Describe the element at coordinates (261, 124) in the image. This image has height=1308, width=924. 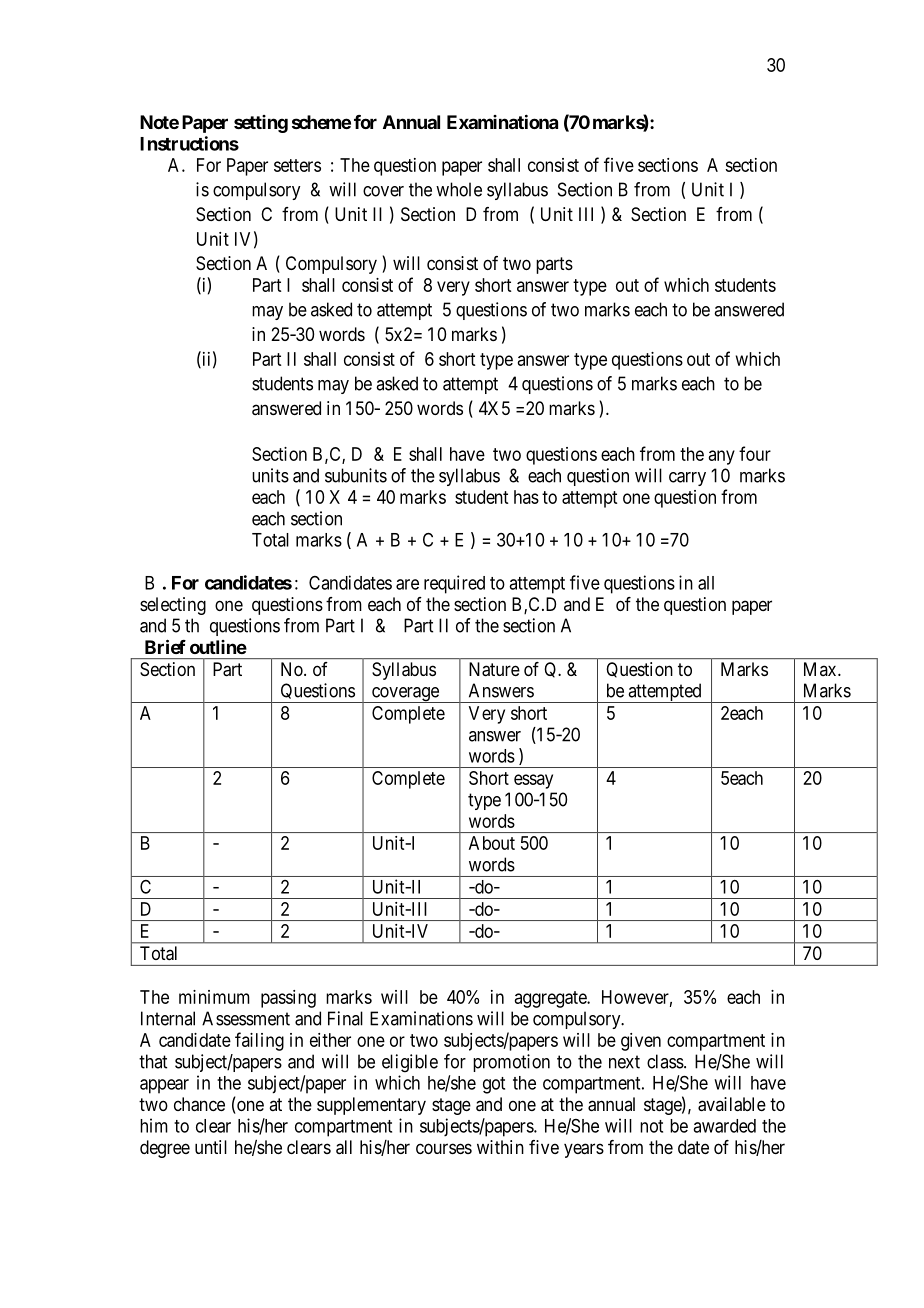
I see `setting` at that location.
